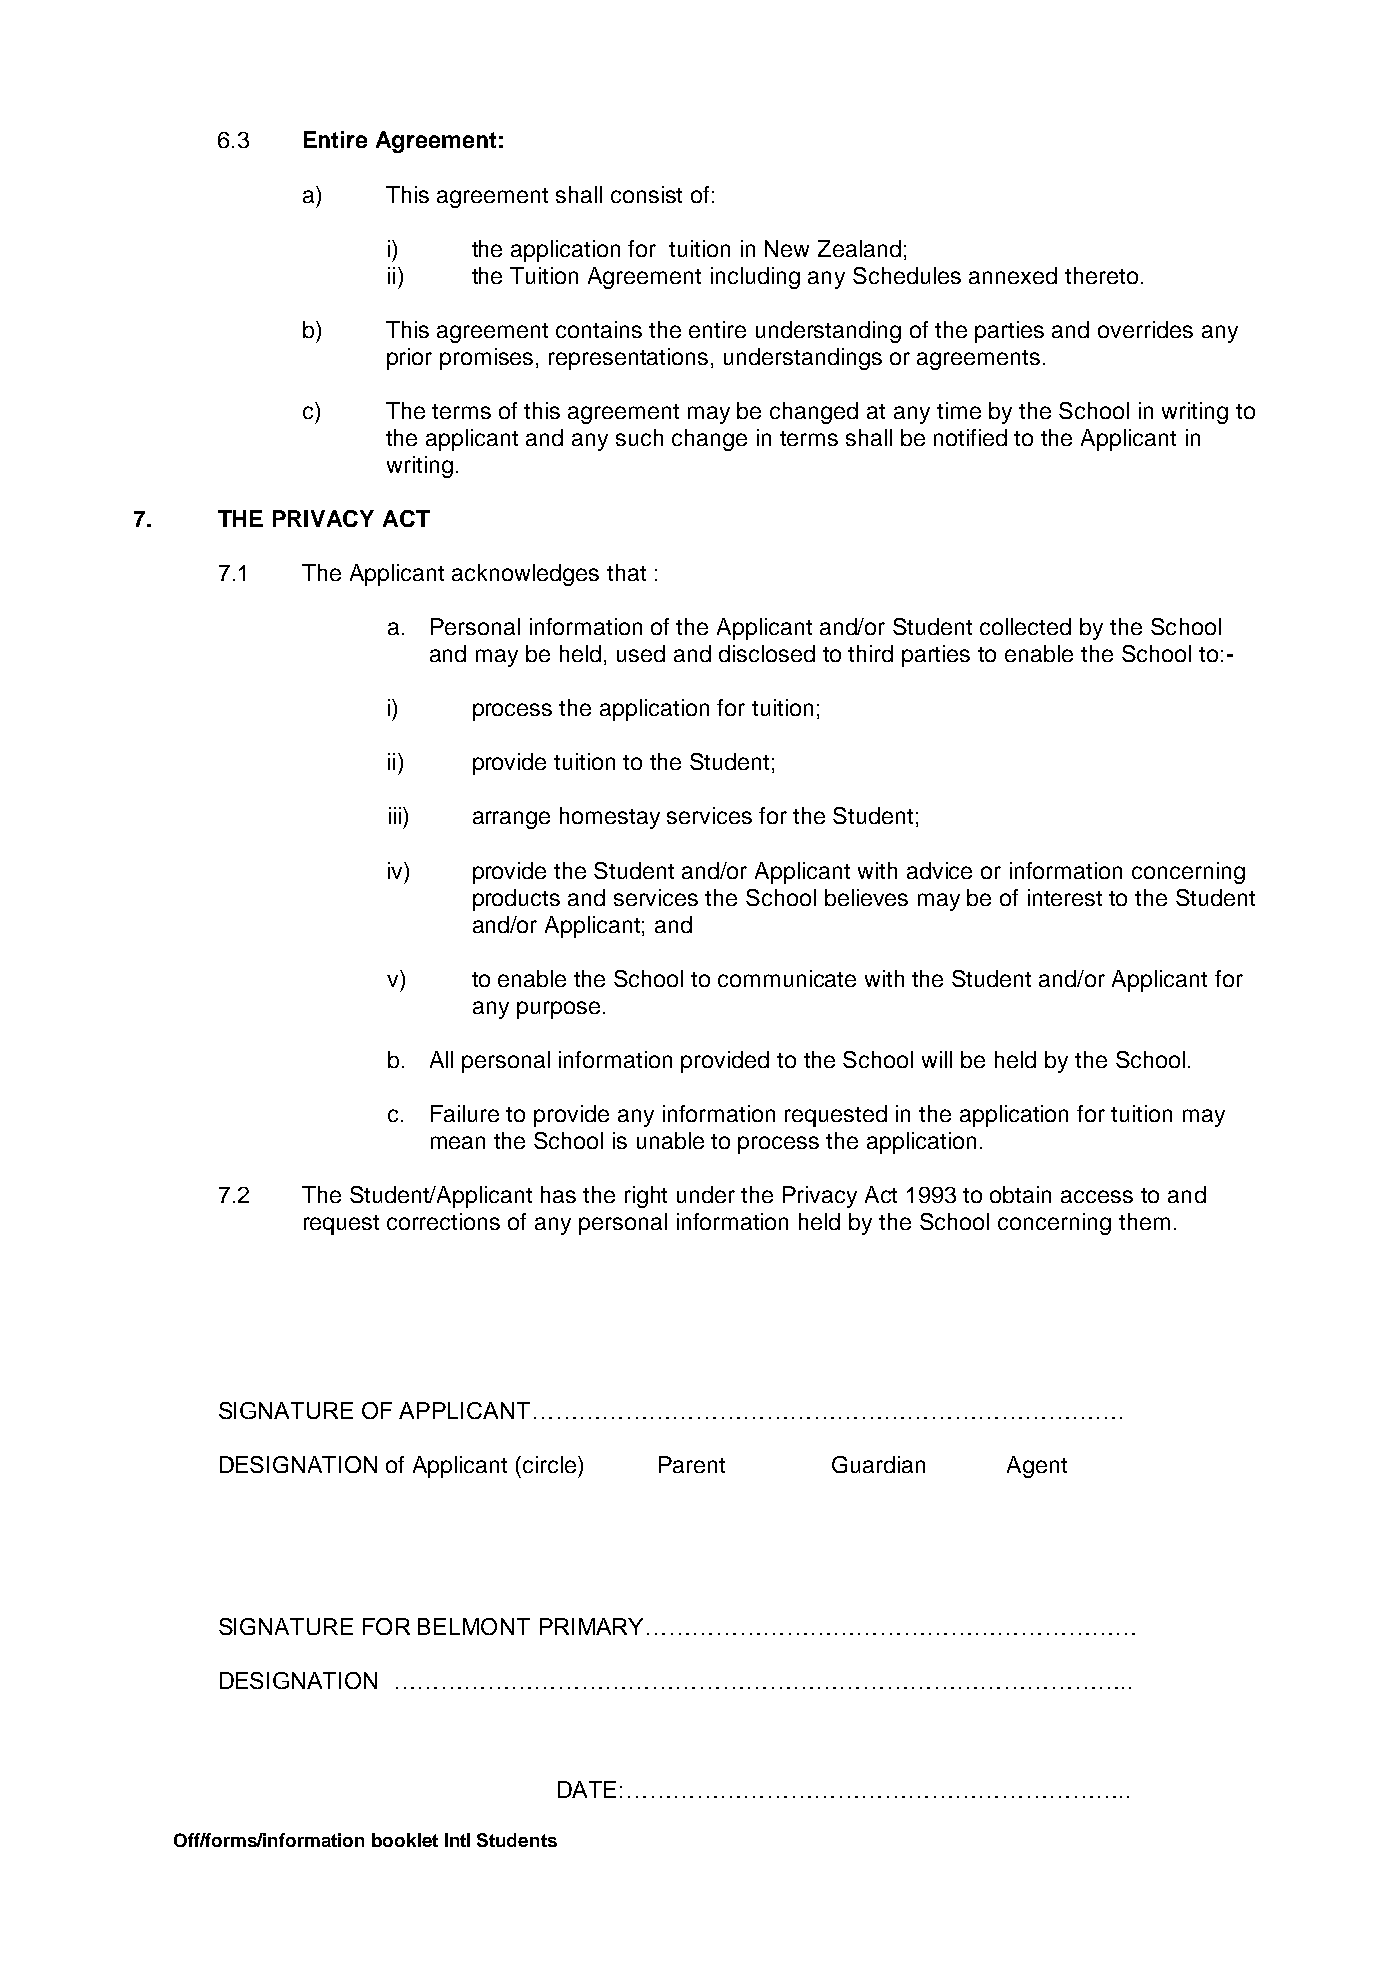 The width and height of the page is (1399, 1979). Describe the element at coordinates (511, 820) in the page. I see `arrange` at that location.
